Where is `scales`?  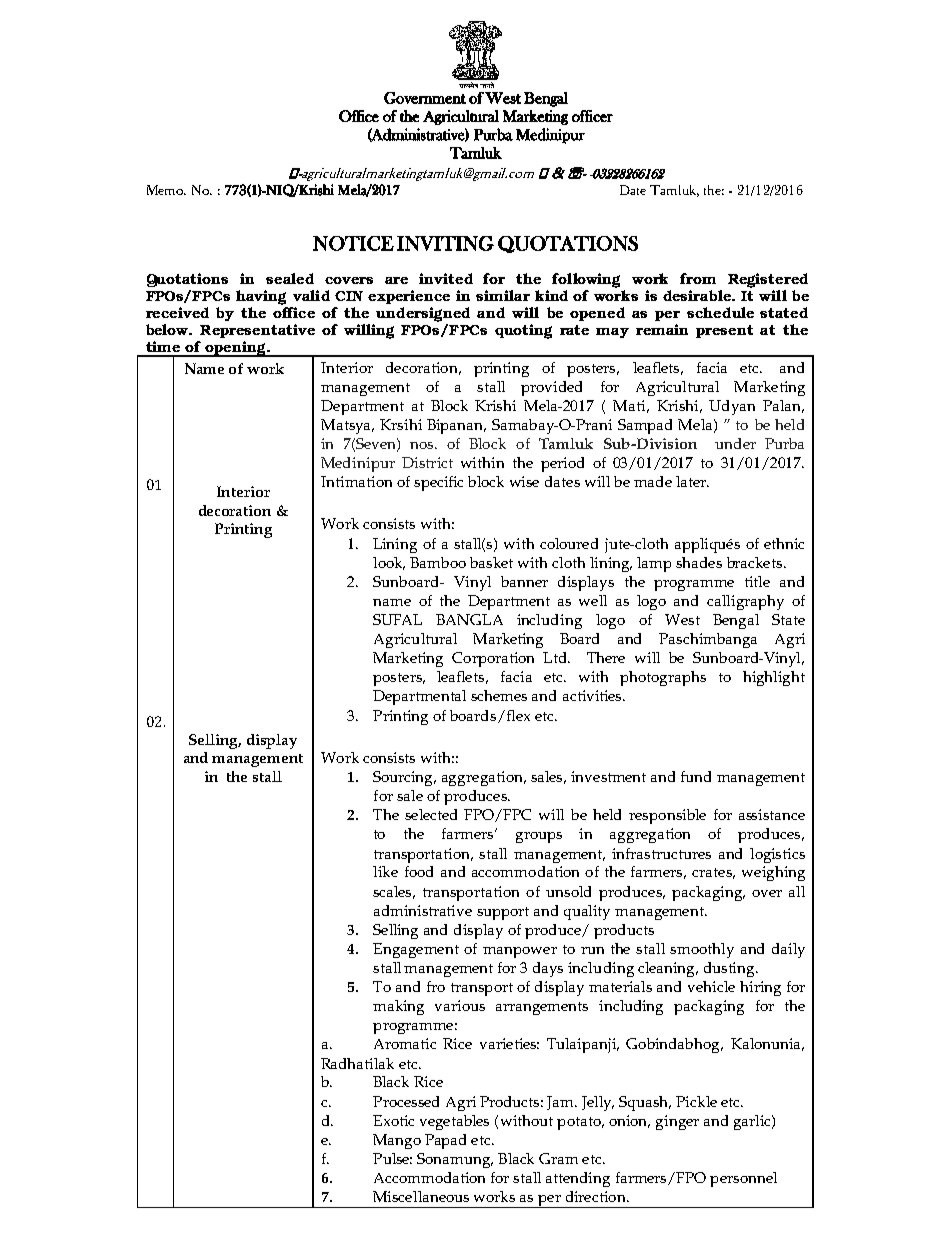 scales is located at coordinates (394, 892).
